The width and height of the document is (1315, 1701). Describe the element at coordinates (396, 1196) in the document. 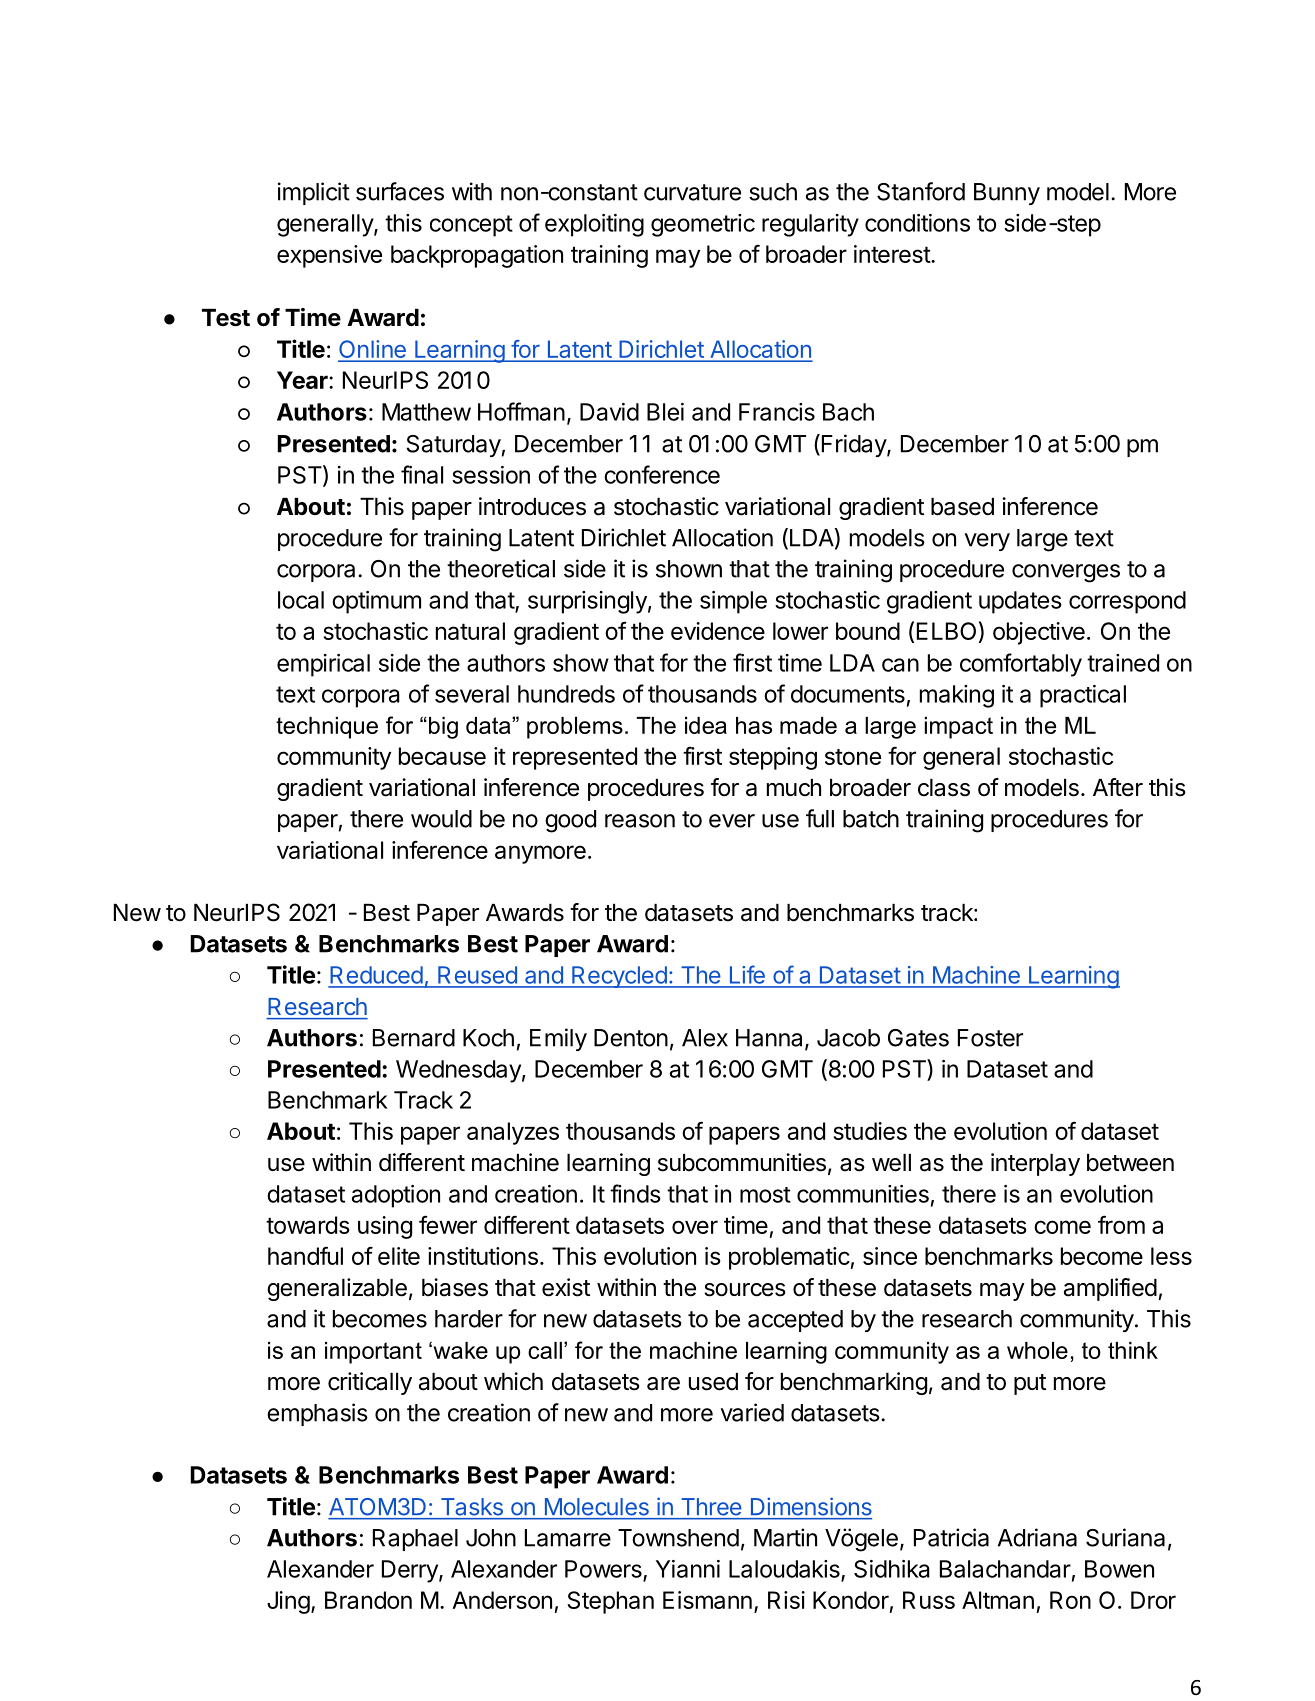

I see `adoption` at that location.
